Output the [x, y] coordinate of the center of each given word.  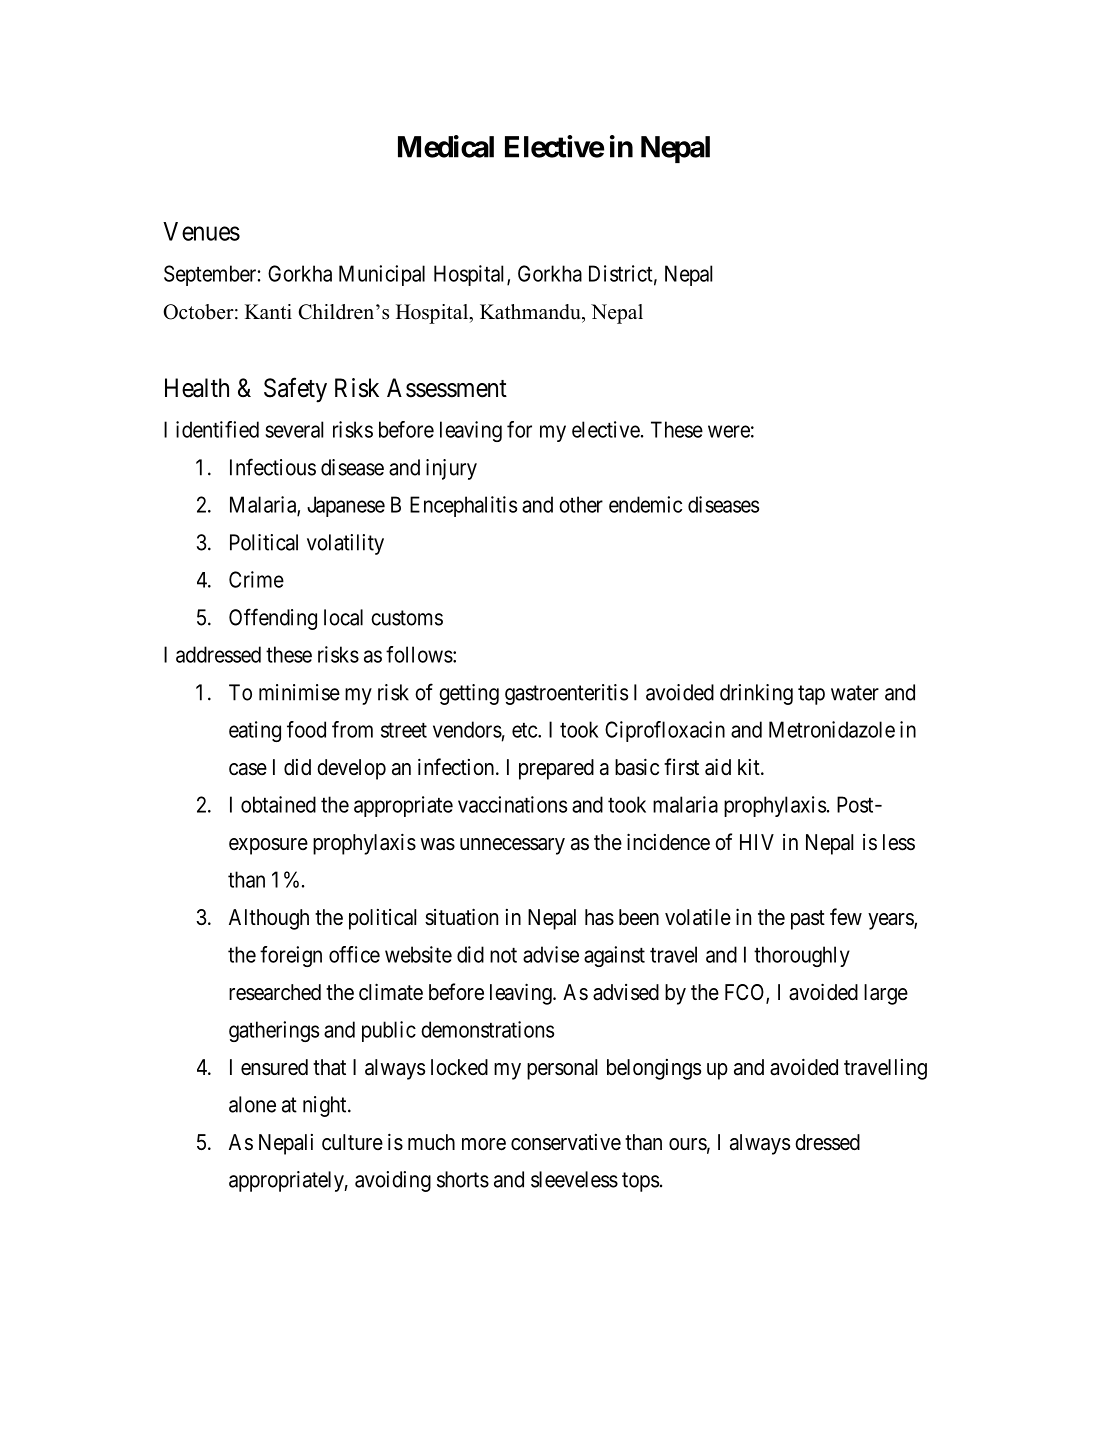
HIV [757, 842]
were [729, 431]
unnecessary [512, 846]
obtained [278, 804]
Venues [201, 231]
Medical [446, 146]
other [581, 504]
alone [252, 1104]
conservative [566, 1142]
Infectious [273, 467]
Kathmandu [531, 312]
